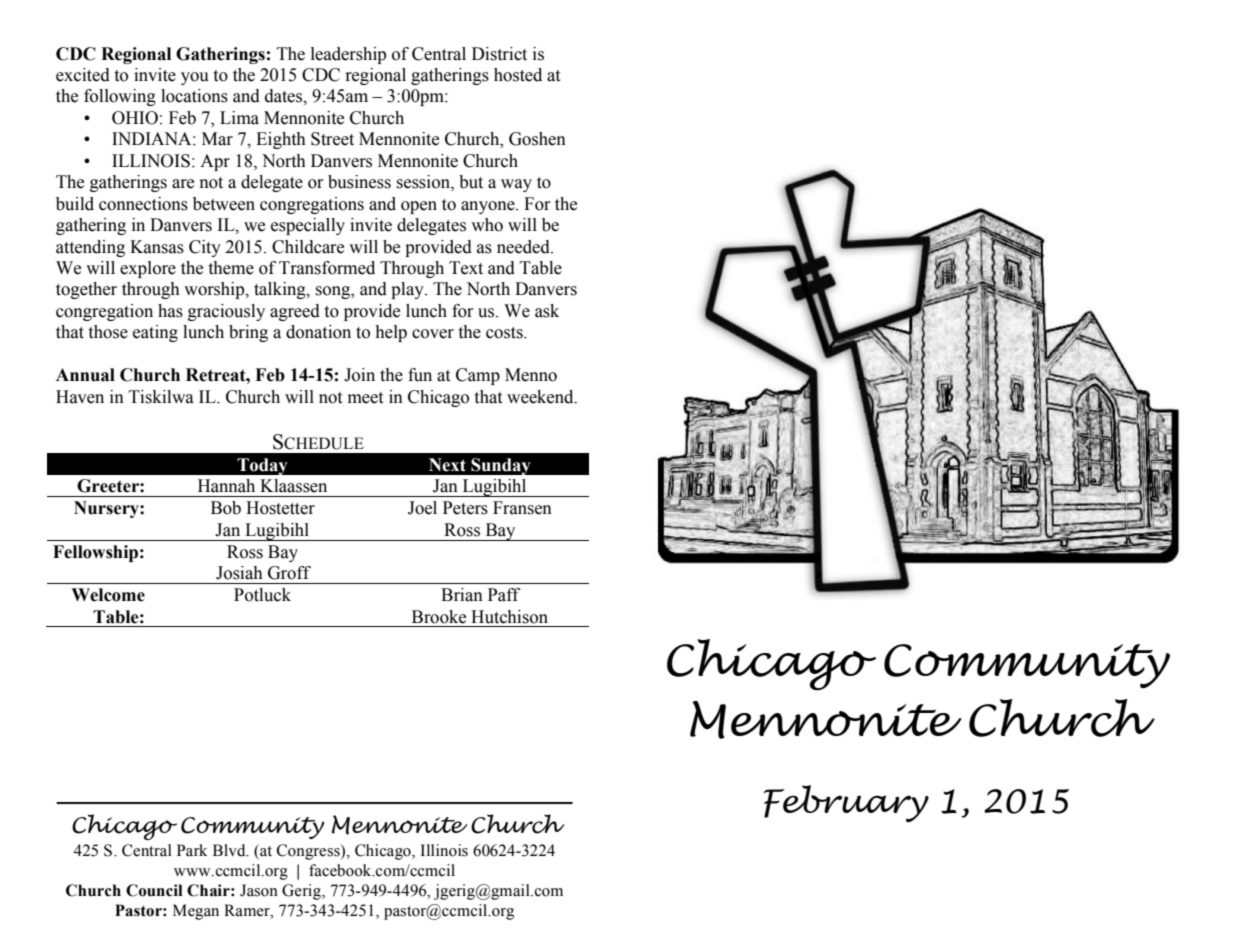 Image resolution: width=1233 pixels, height=952 pixels. I want to click on hosted, so click(518, 75).
